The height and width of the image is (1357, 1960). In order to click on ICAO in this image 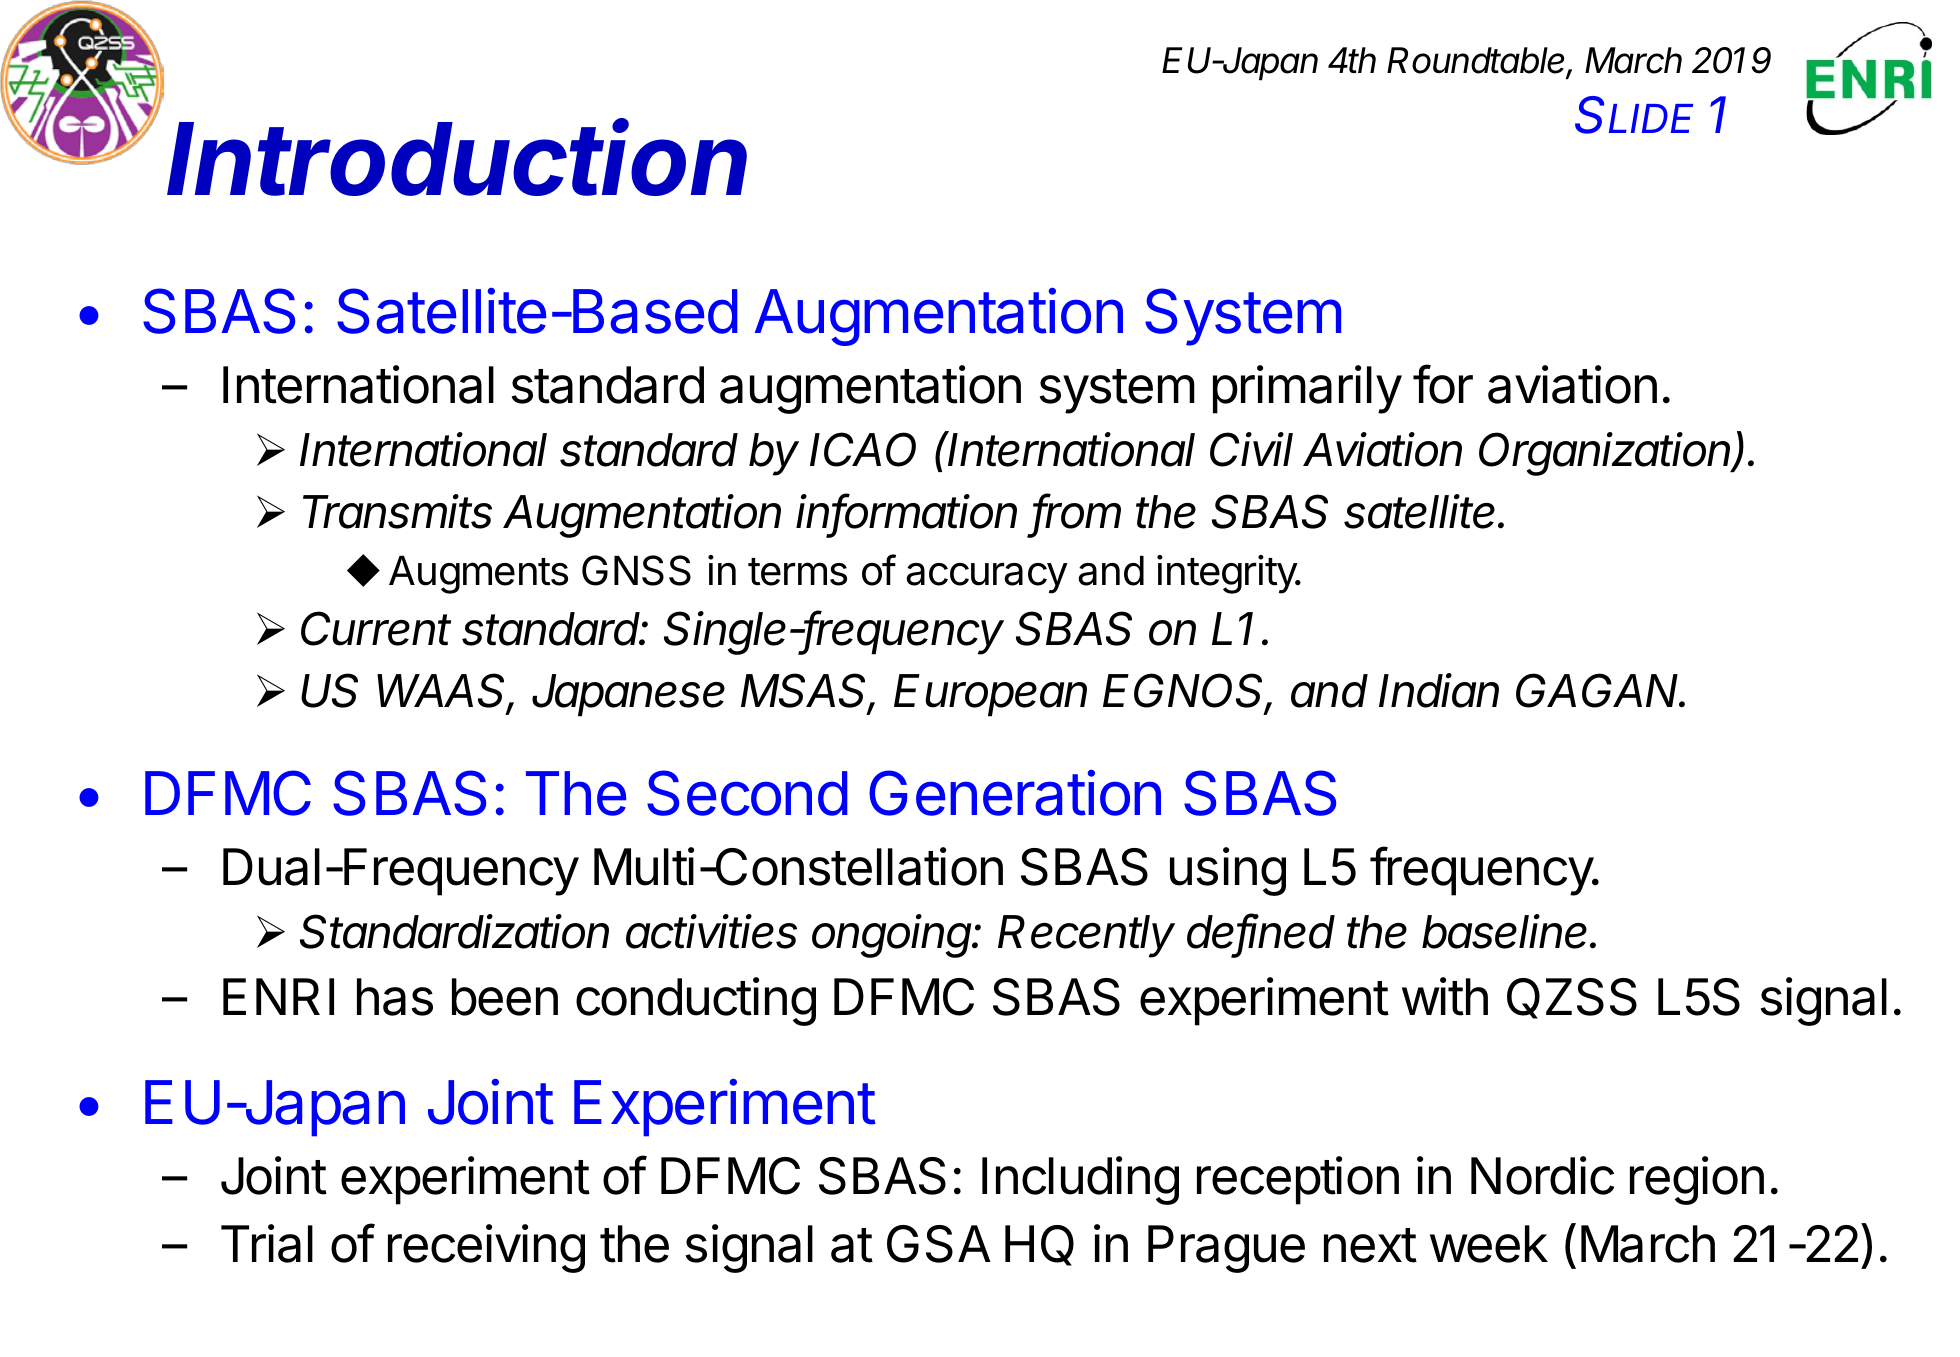, I will do `click(863, 449)`.
